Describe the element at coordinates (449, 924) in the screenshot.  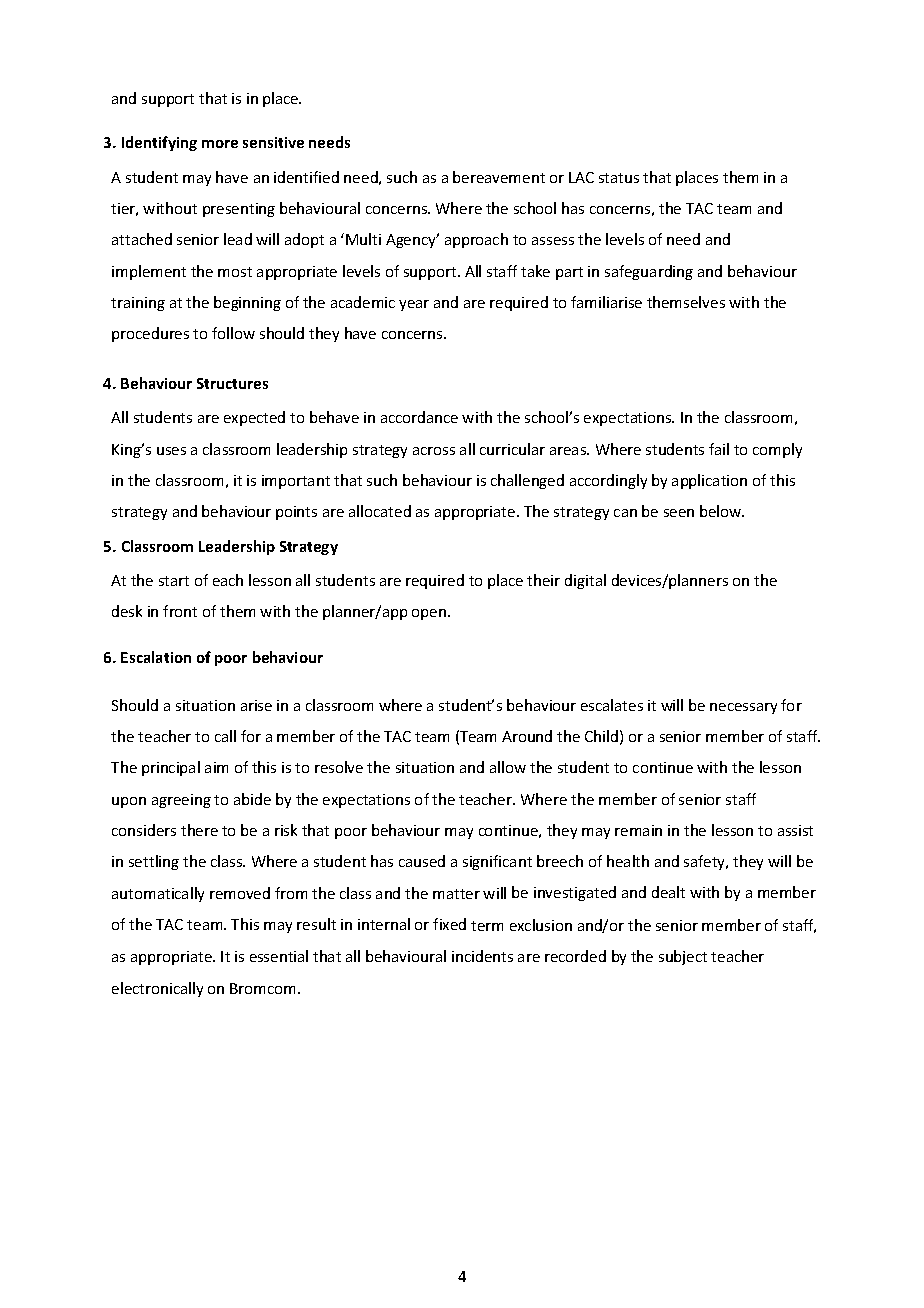
I see `fixed` at that location.
